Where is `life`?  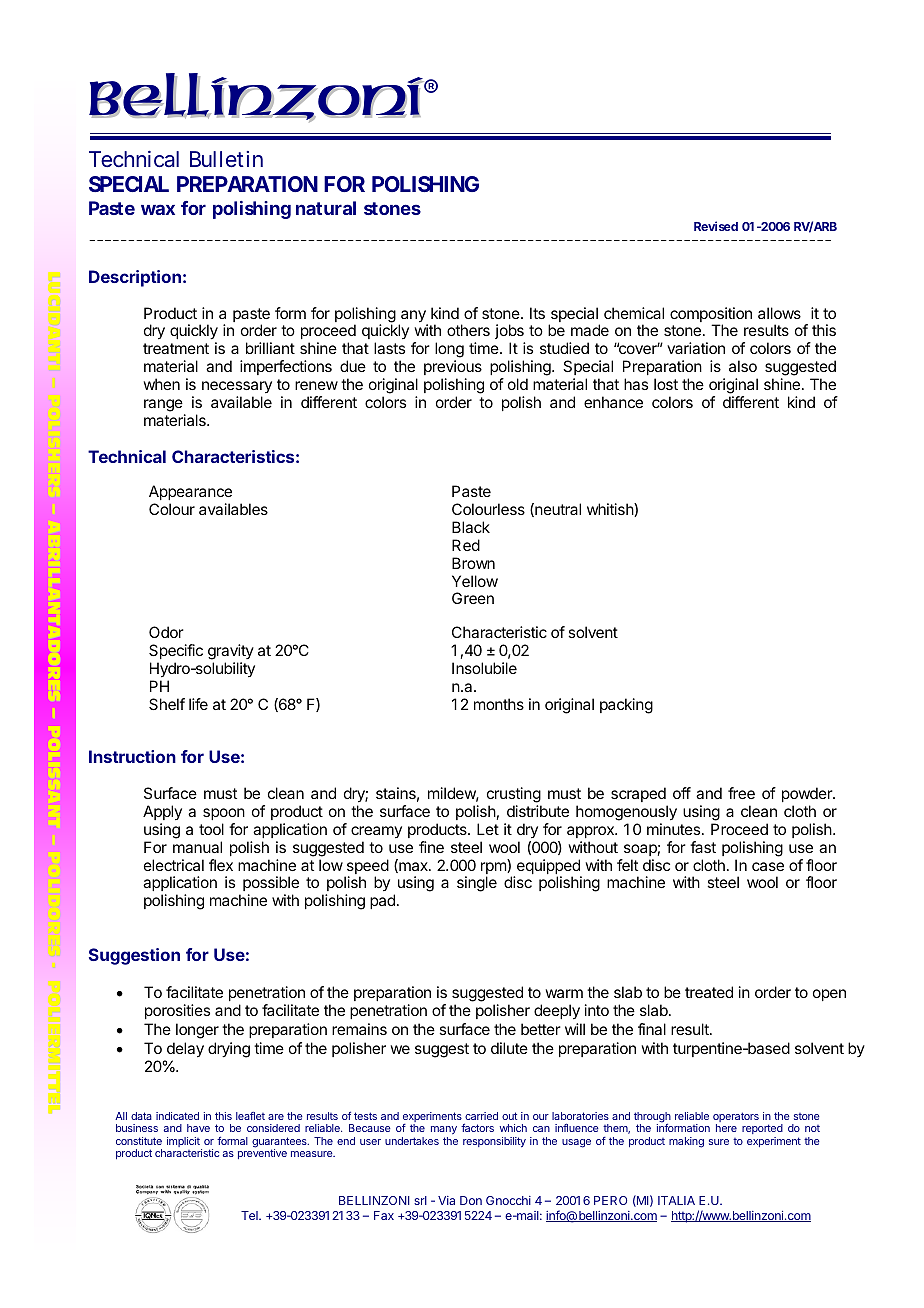 life is located at coordinates (198, 704).
